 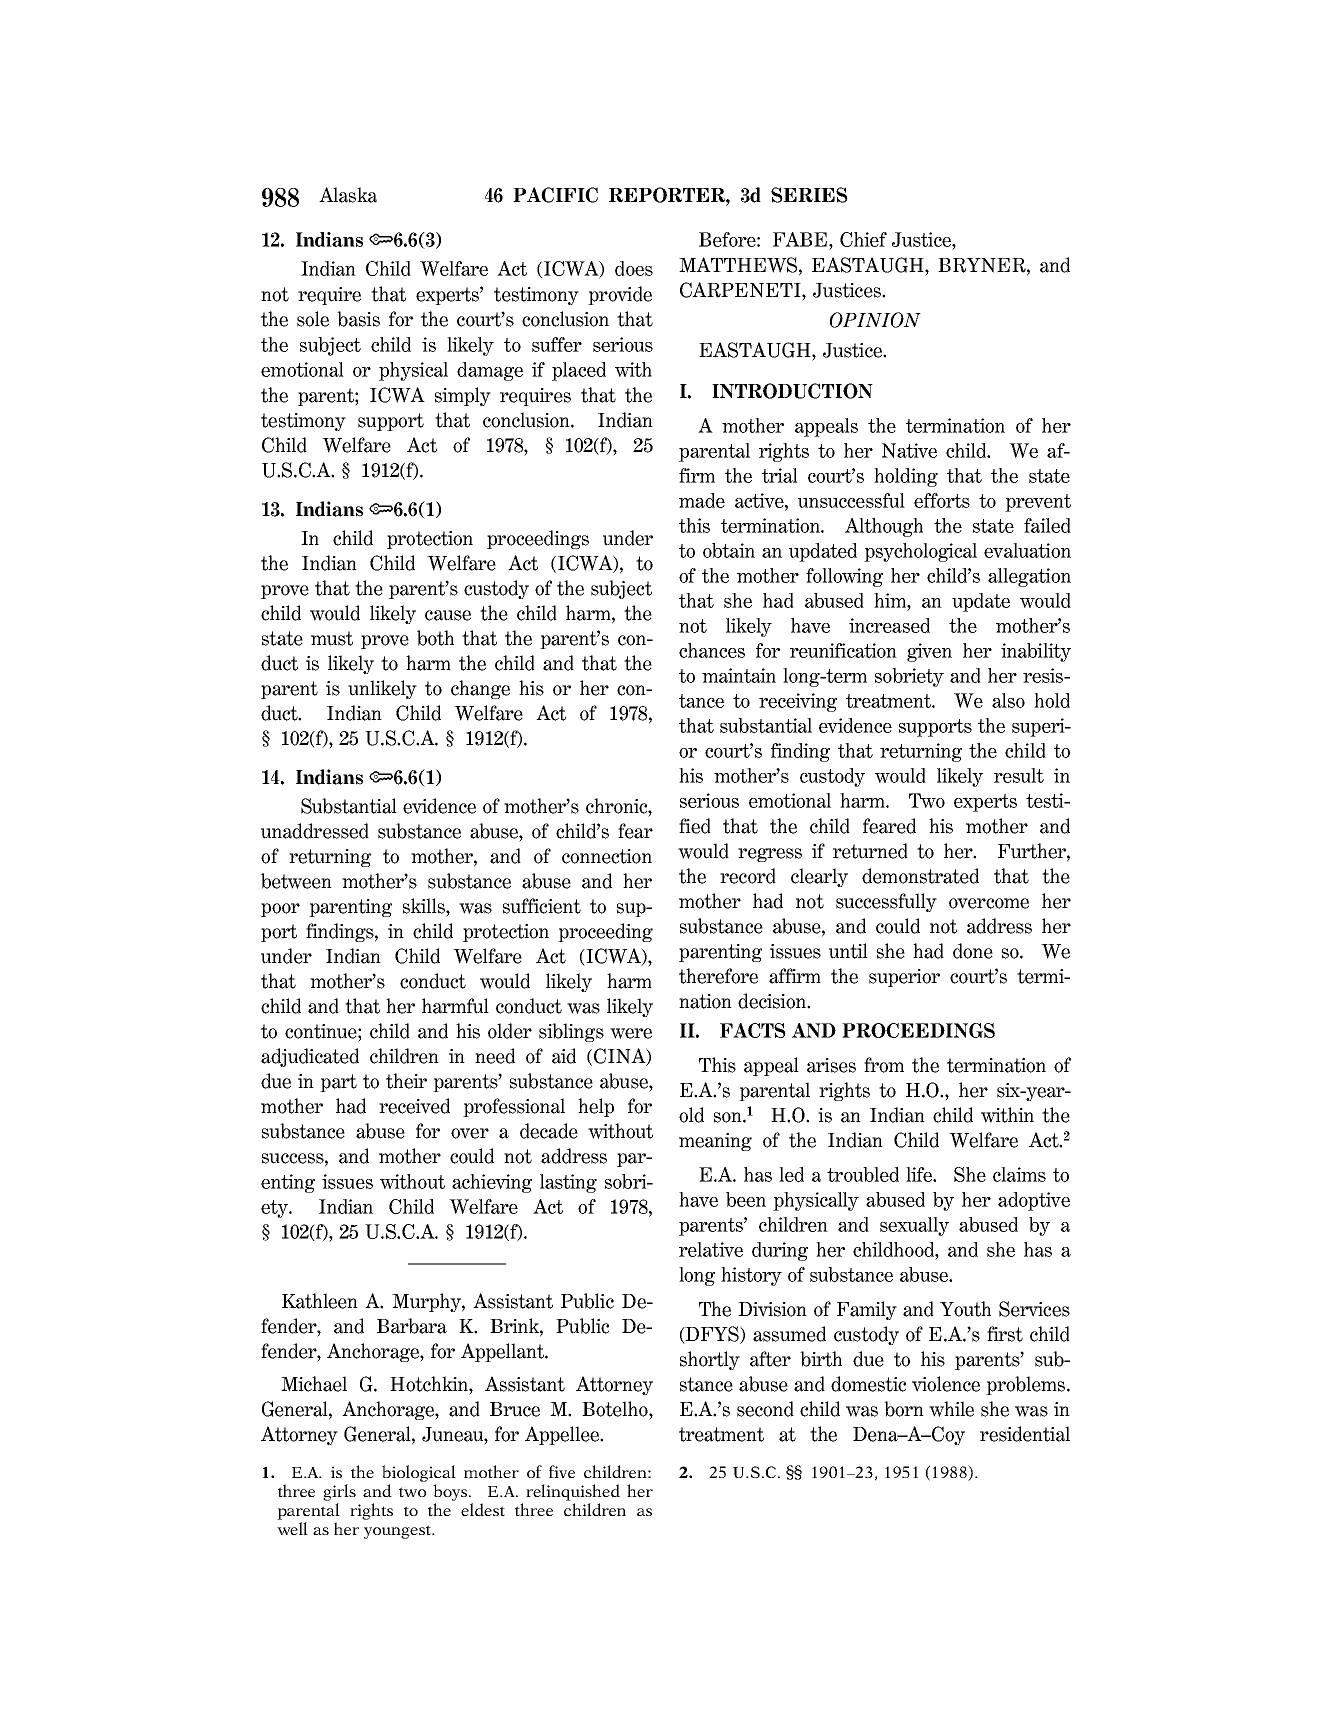 What do you see at coordinates (634, 268) in the screenshot?
I see `does` at bounding box center [634, 268].
